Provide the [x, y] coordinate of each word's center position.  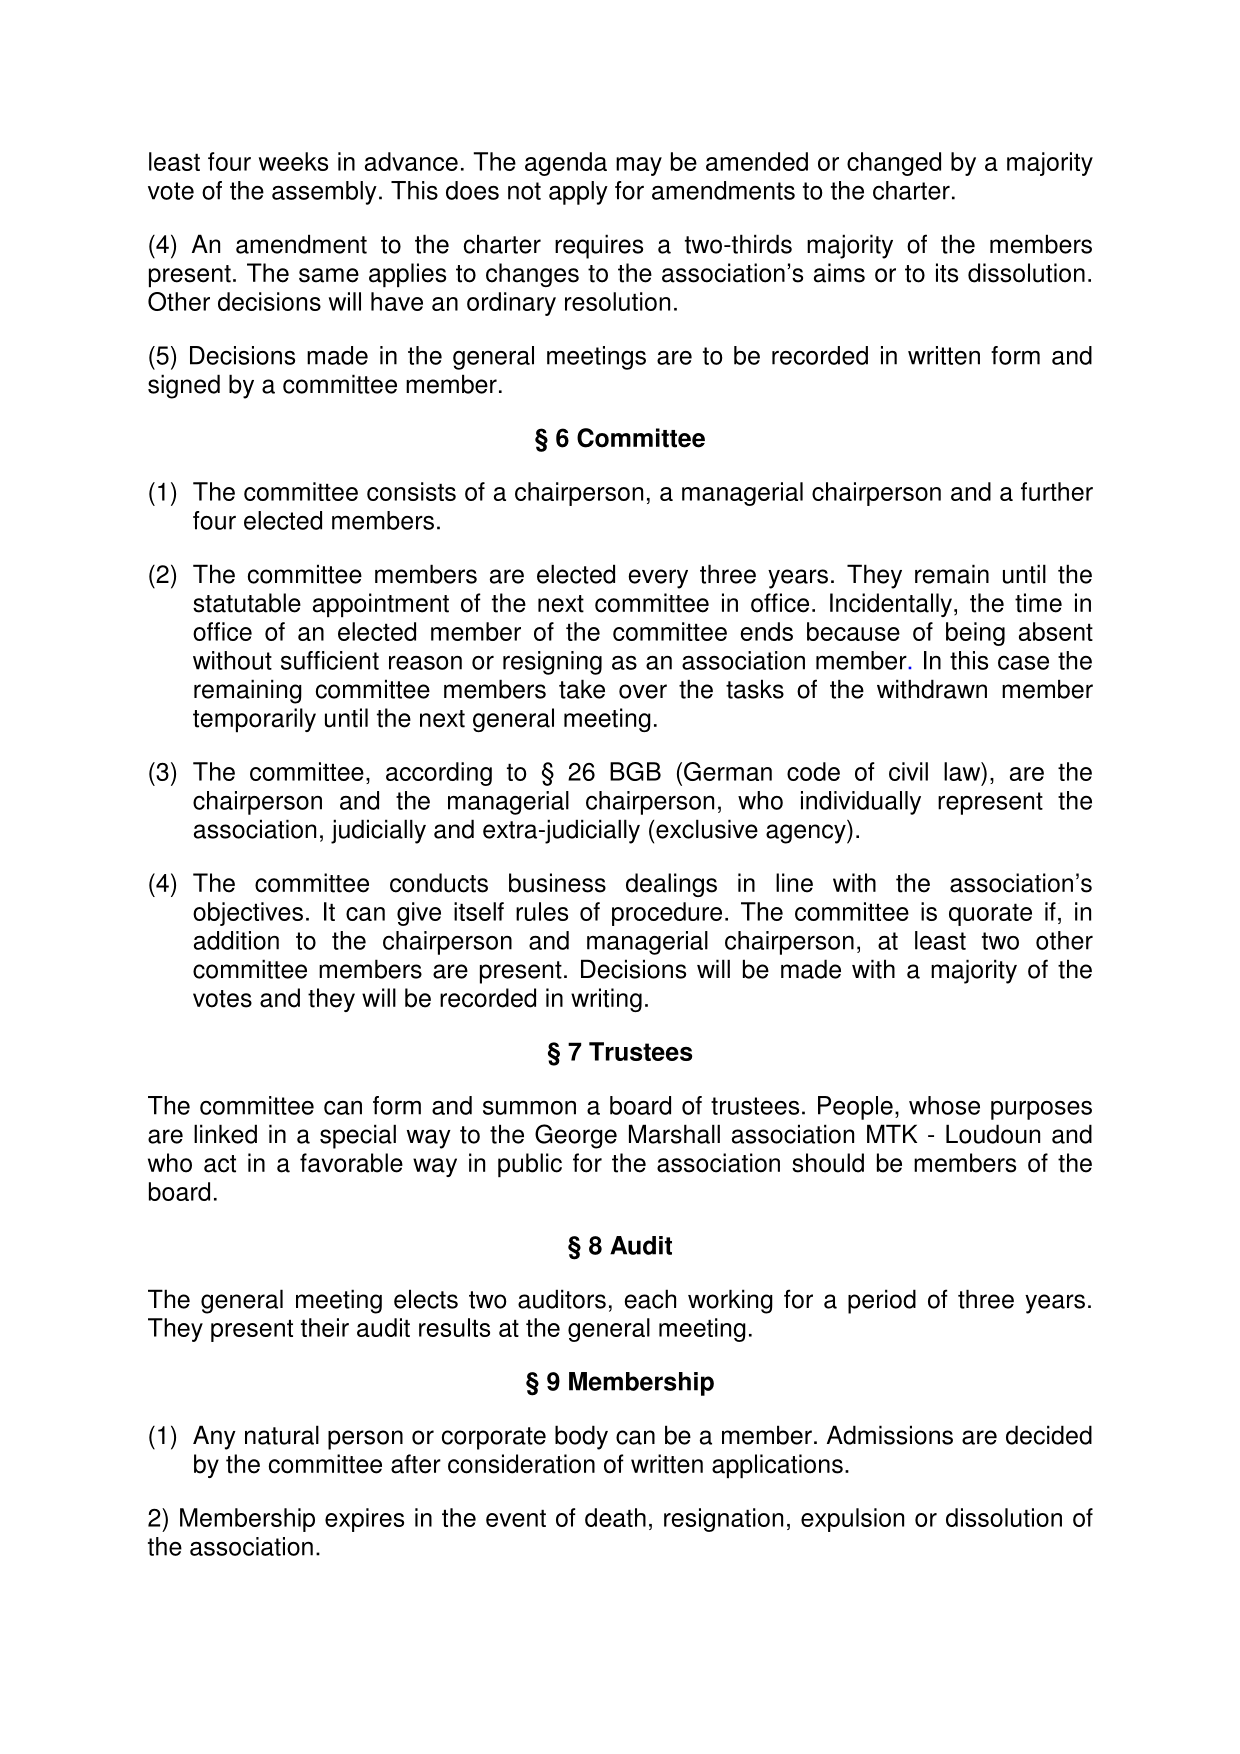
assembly [324, 193]
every [658, 579]
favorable [351, 1163]
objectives [248, 914]
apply [578, 193]
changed [894, 164]
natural [282, 1435]
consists [411, 491]
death [615, 1517]
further [1057, 491]
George [576, 1136]
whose [944, 1105]
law [963, 771]
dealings [671, 885]
